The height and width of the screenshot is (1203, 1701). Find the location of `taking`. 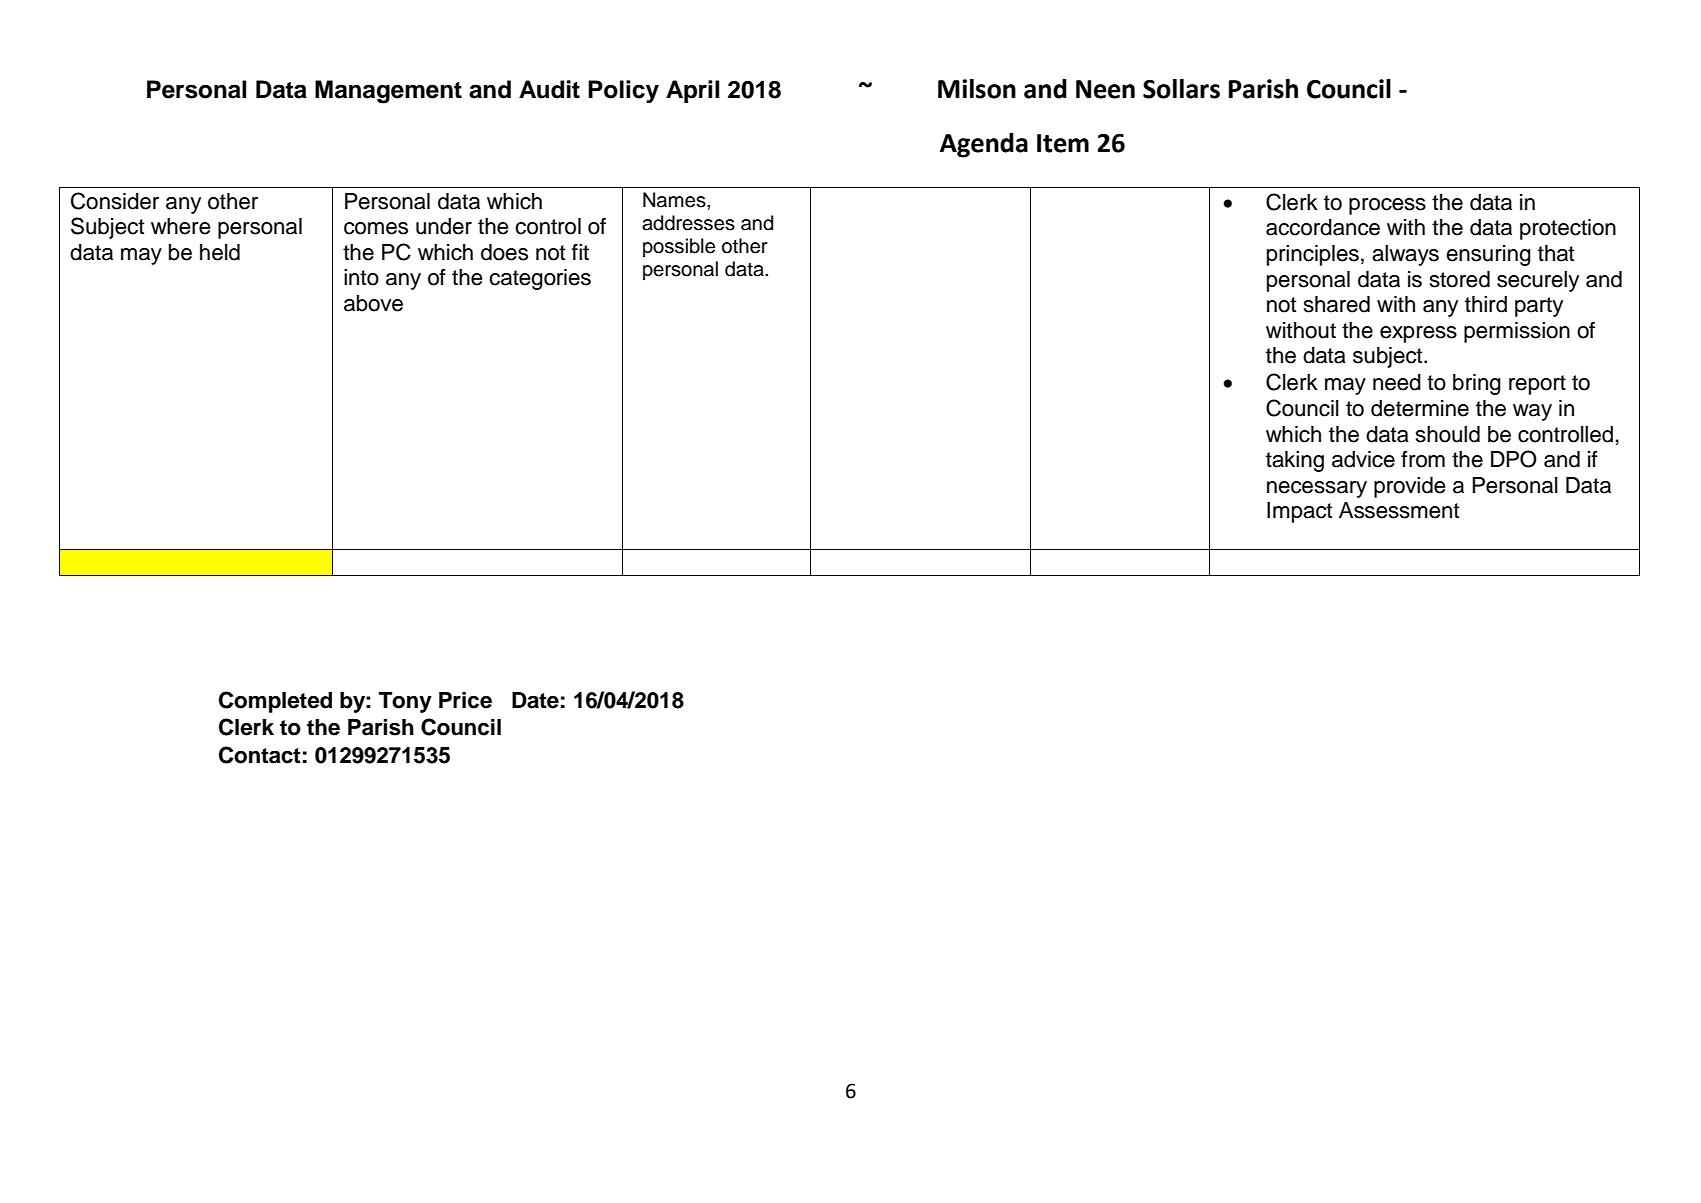

taking is located at coordinates (1295, 461).
